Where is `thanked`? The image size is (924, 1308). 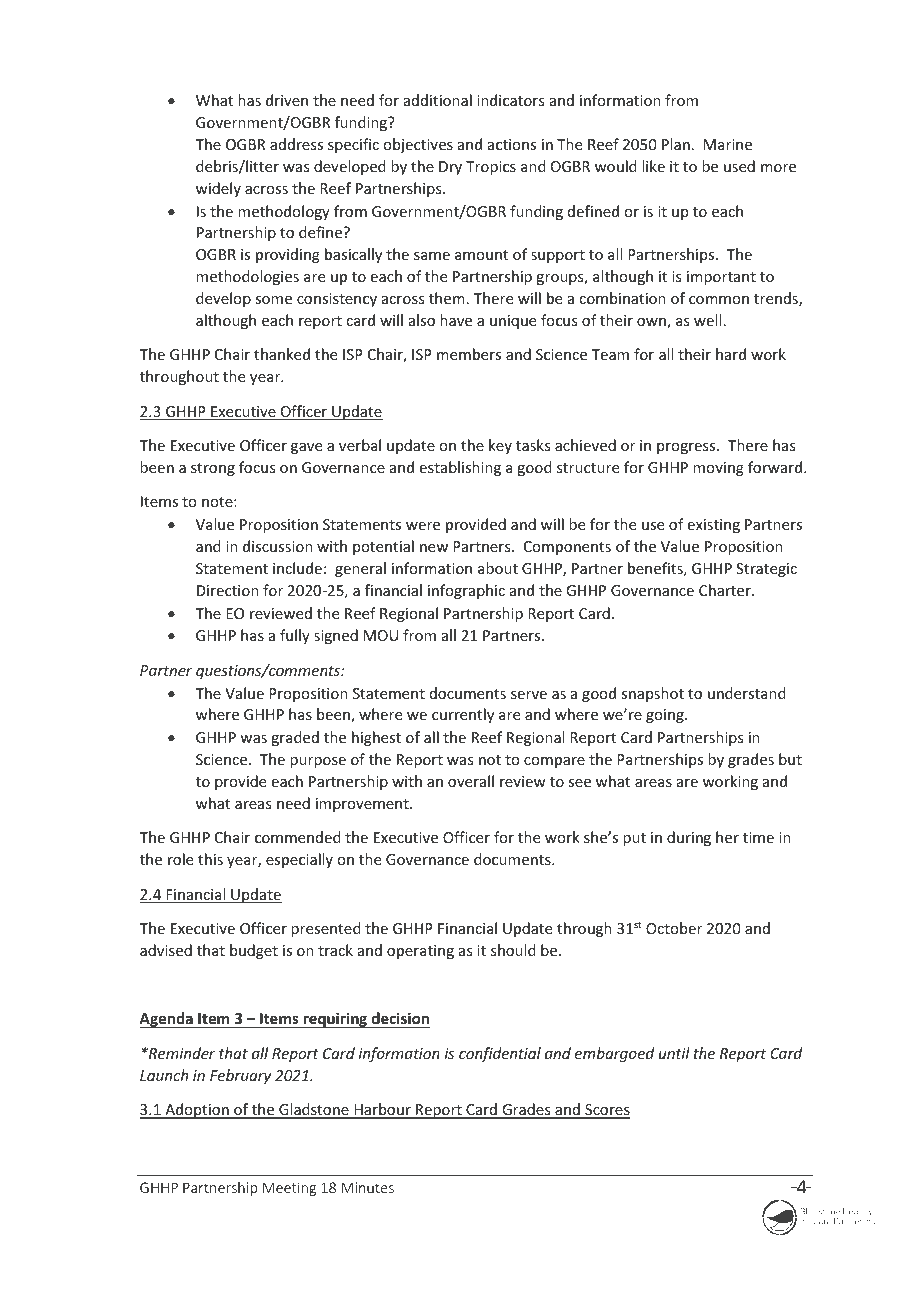
thanked is located at coordinates (282, 354).
